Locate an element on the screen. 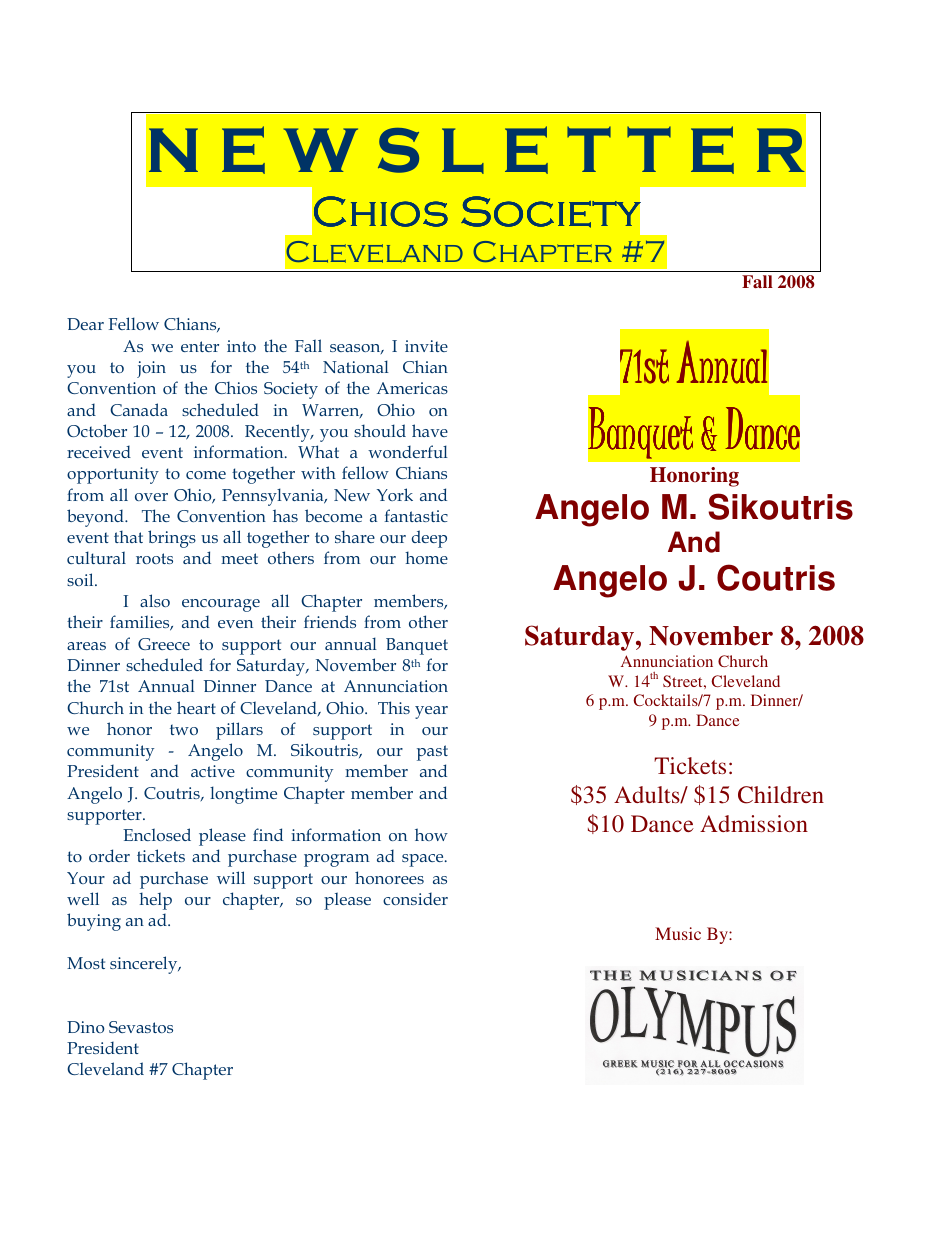 The height and width of the screenshot is (1233, 952). Americas is located at coordinates (412, 388).
